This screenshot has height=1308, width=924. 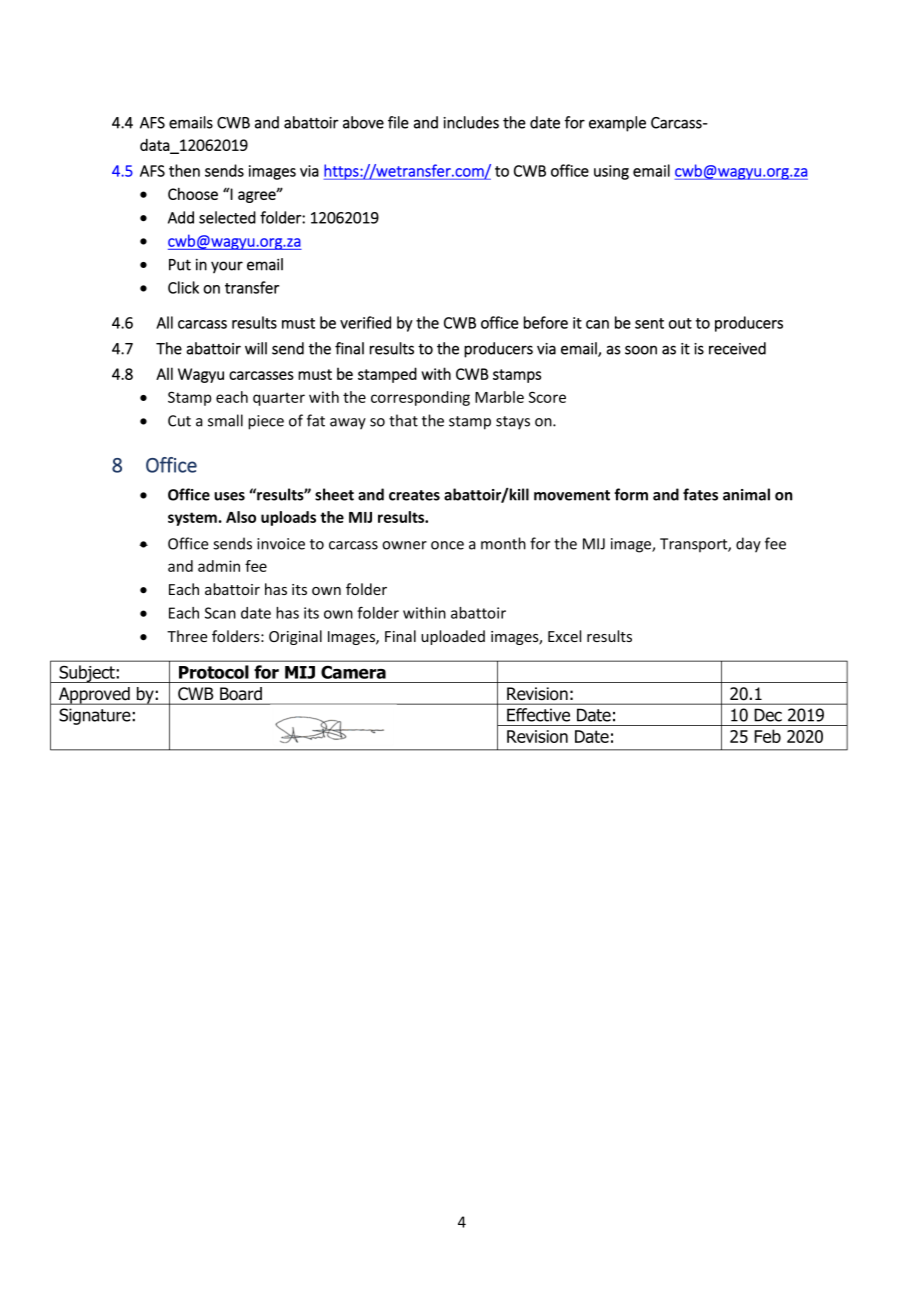 I want to click on file, so click(x=398, y=122).
